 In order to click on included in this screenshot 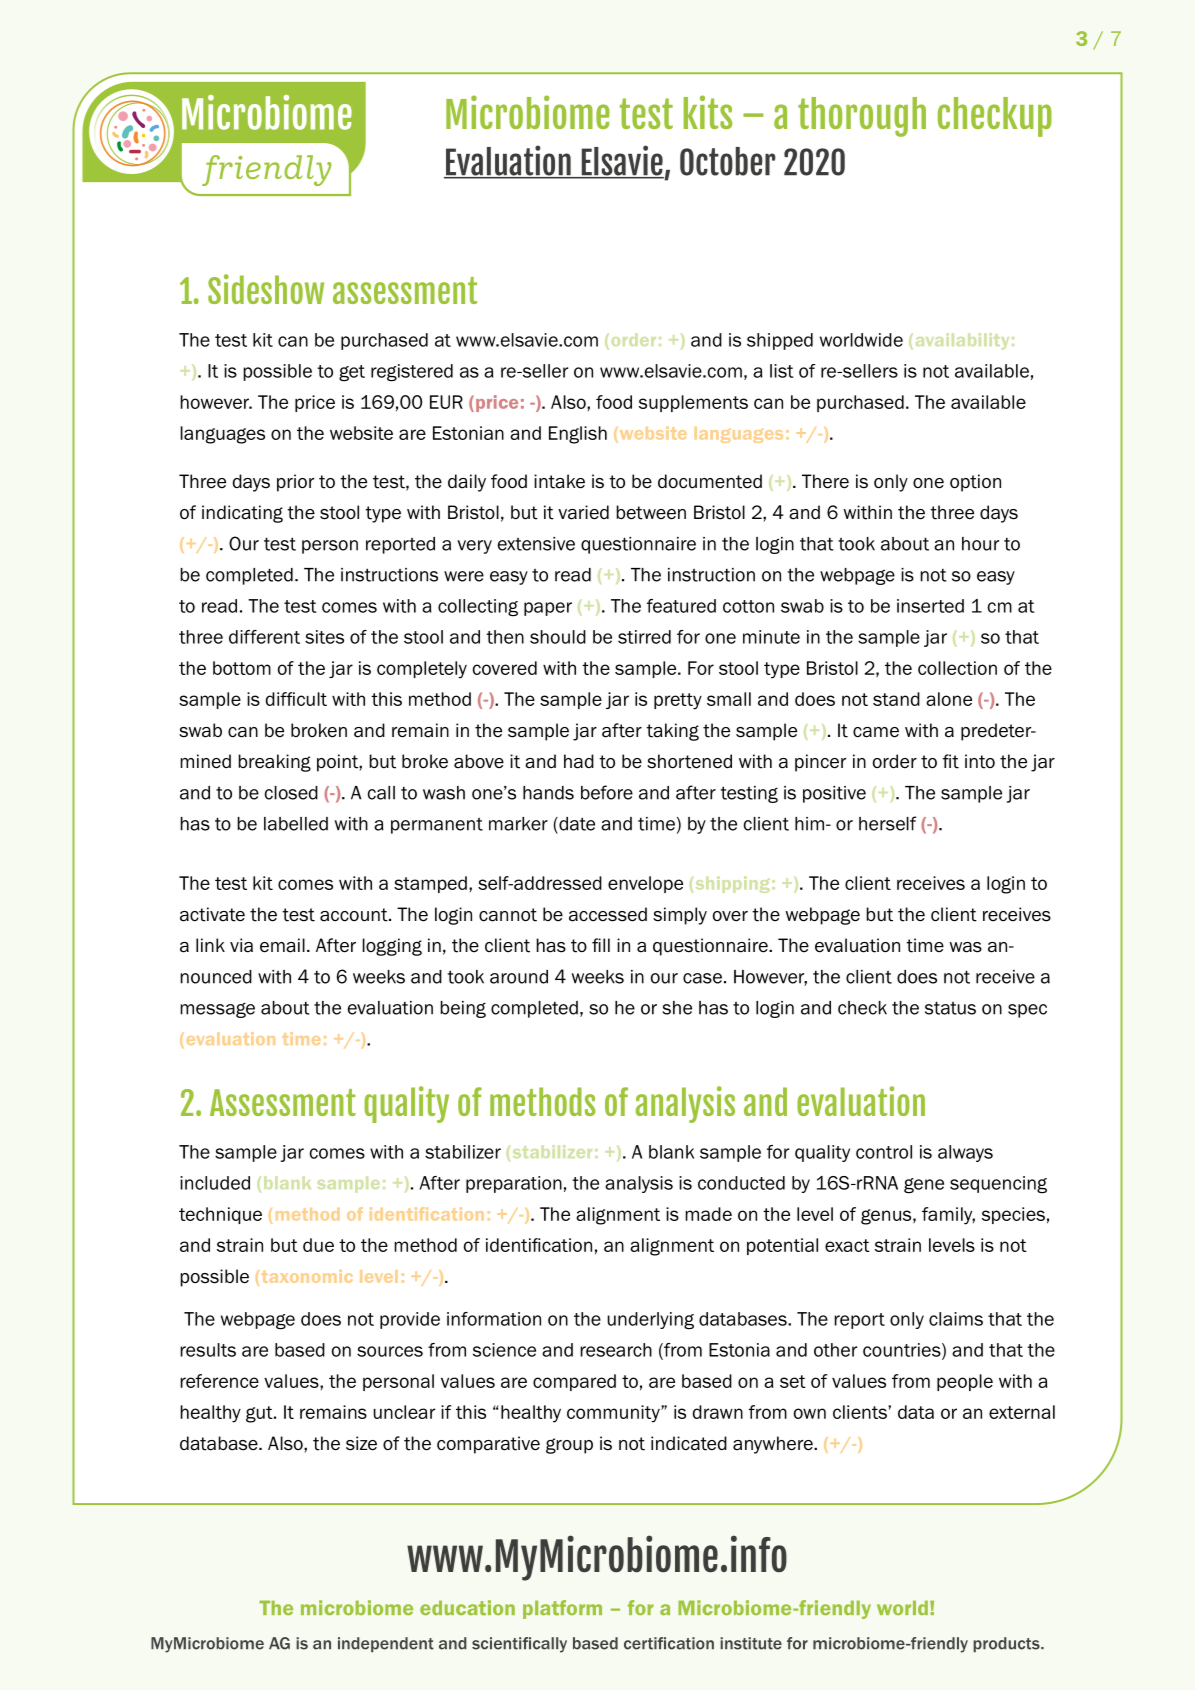, I will do `click(215, 1183)`.
